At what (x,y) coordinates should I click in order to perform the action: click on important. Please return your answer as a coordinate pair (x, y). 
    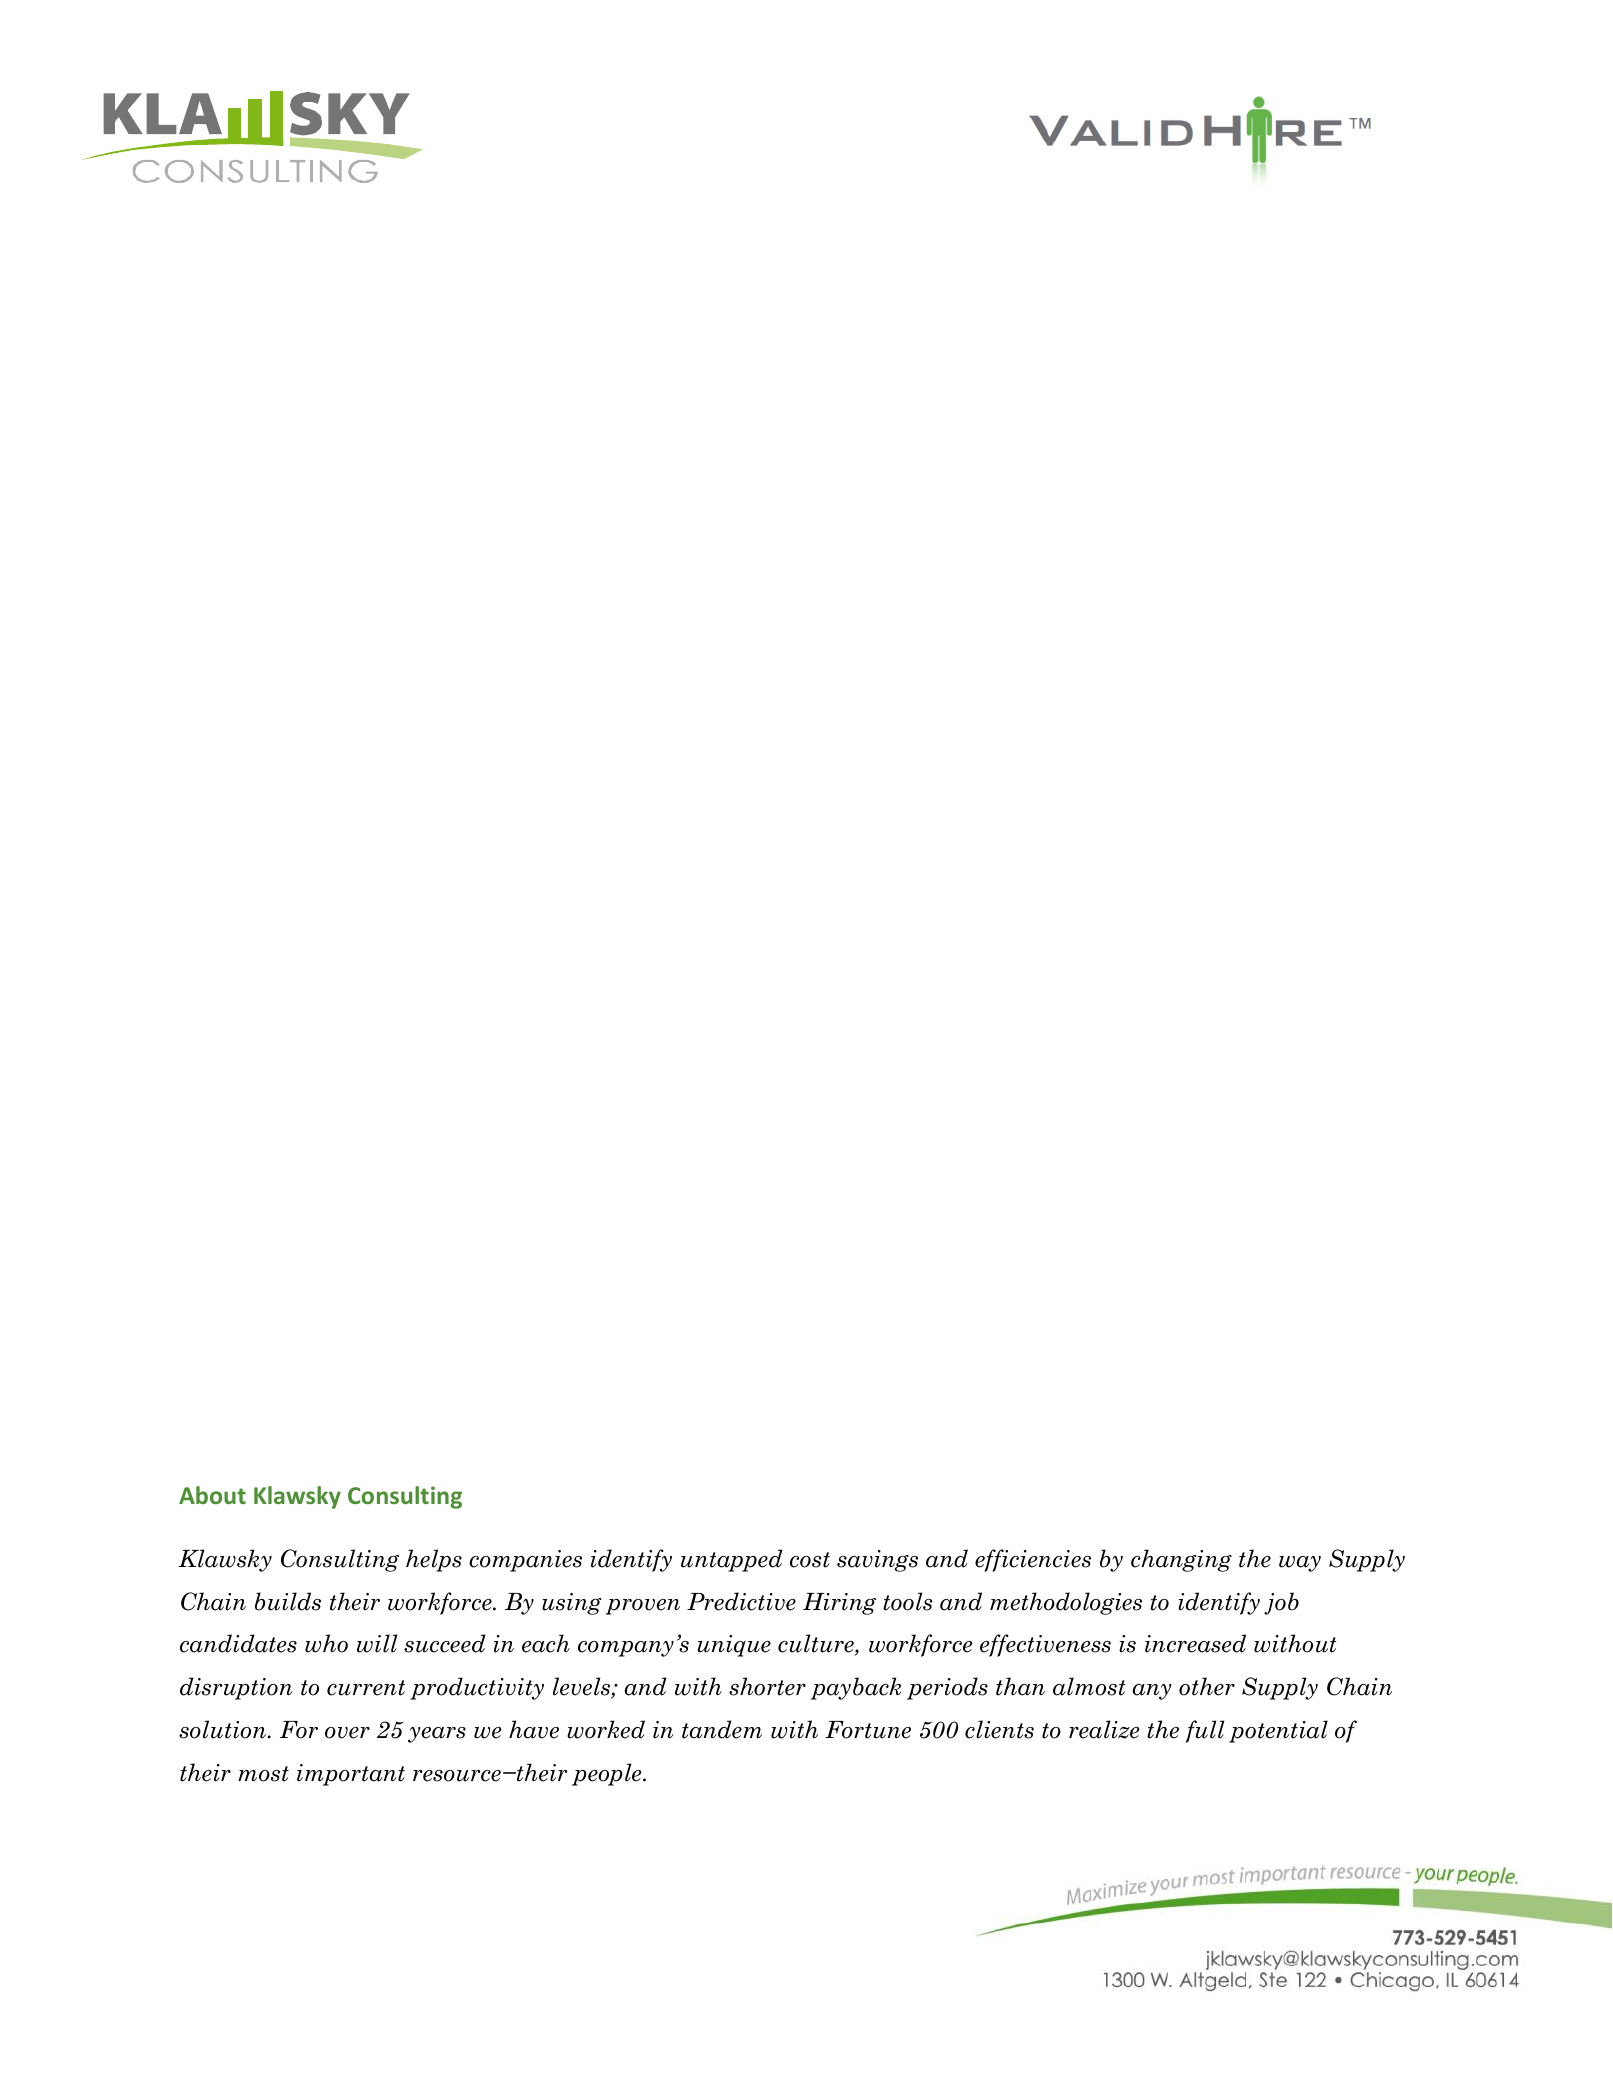
    Looking at the image, I should click on (351, 1775).
